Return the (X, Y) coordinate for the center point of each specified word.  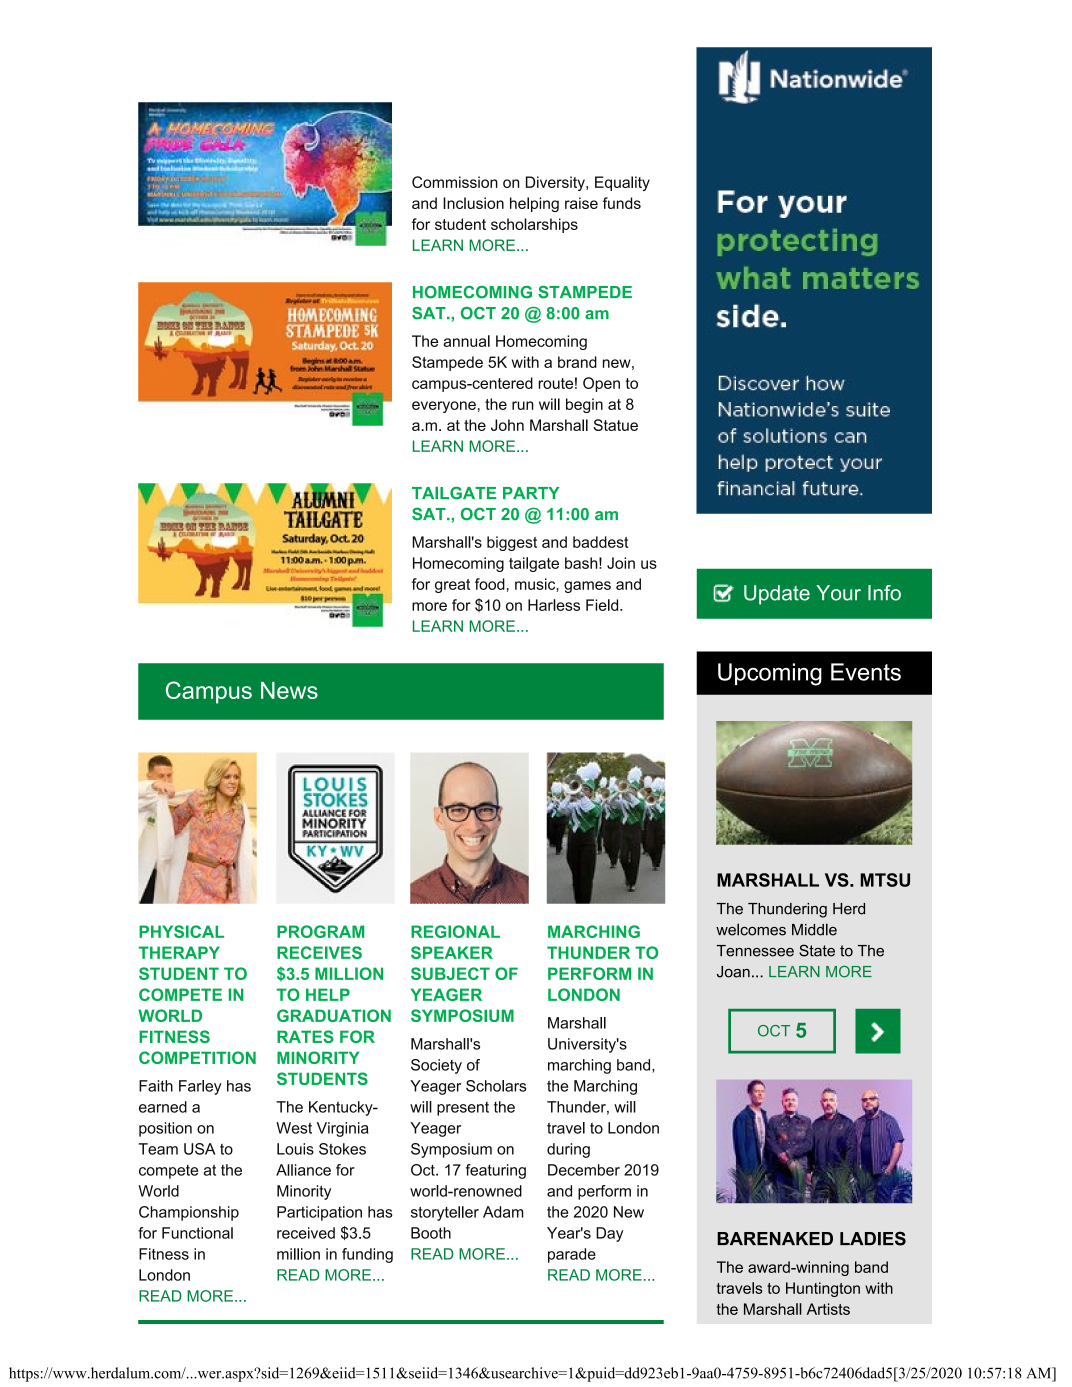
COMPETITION (197, 1057)
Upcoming (770, 674)
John (507, 425)
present (463, 1109)
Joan (733, 972)
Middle (814, 929)
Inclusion (473, 203)
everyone (444, 407)
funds (622, 203)
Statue (615, 425)
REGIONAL (455, 931)
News (289, 690)
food (490, 584)
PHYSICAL (181, 931)
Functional (197, 1233)
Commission (455, 182)
